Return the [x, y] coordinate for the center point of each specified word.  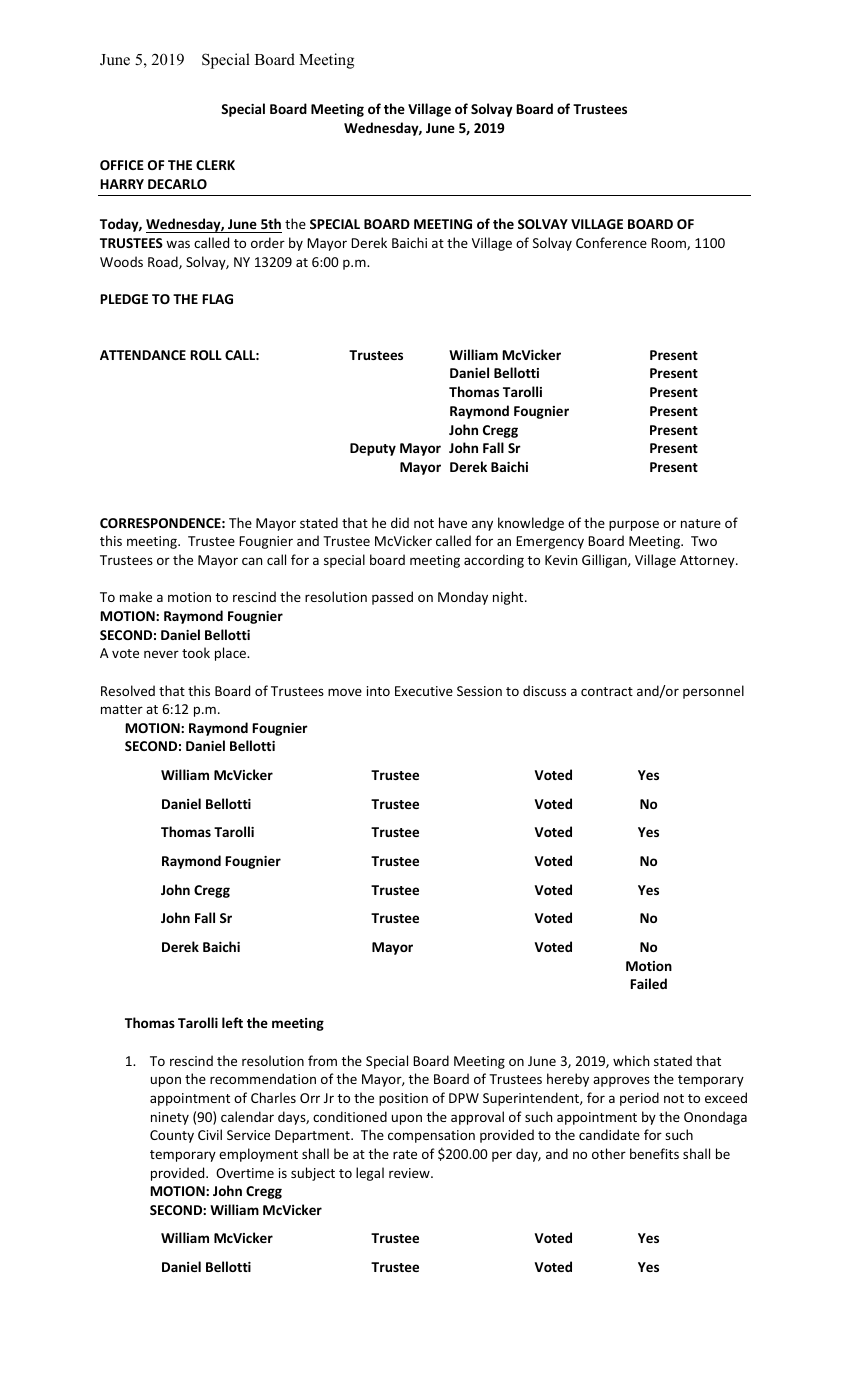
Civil [210, 1134]
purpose [634, 525]
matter [122, 709]
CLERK [215, 165]
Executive [424, 691]
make [136, 596]
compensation [431, 1136]
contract [607, 691]
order [268, 242]
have [453, 522]
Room [669, 244]
